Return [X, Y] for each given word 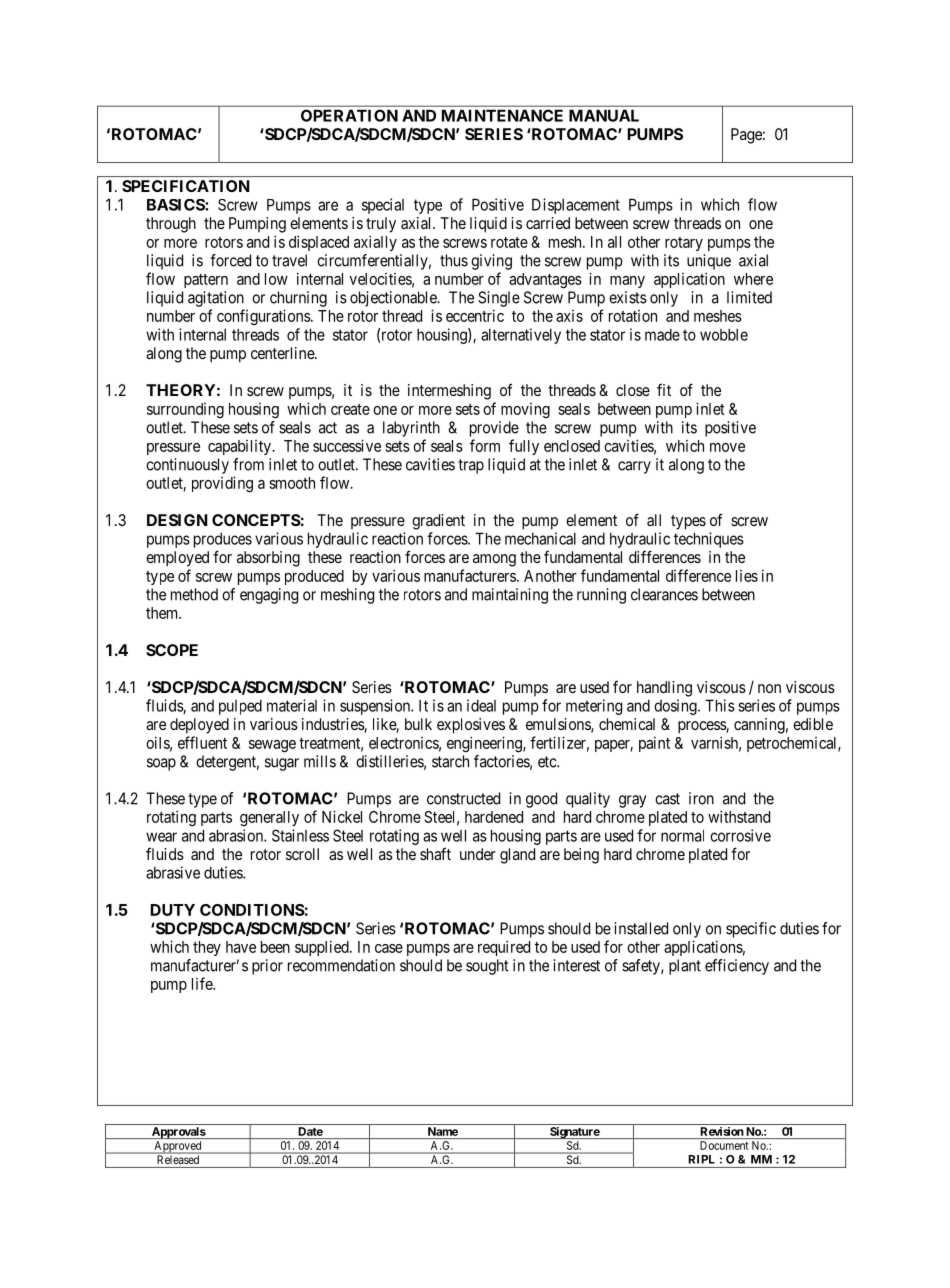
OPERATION [349, 115]
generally [269, 819]
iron [701, 798]
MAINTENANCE [502, 115]
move [727, 447]
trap [471, 466]
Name [442, 1133]
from [248, 464]
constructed [463, 798]
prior [267, 967]
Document [724, 1145]
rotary [684, 244]
